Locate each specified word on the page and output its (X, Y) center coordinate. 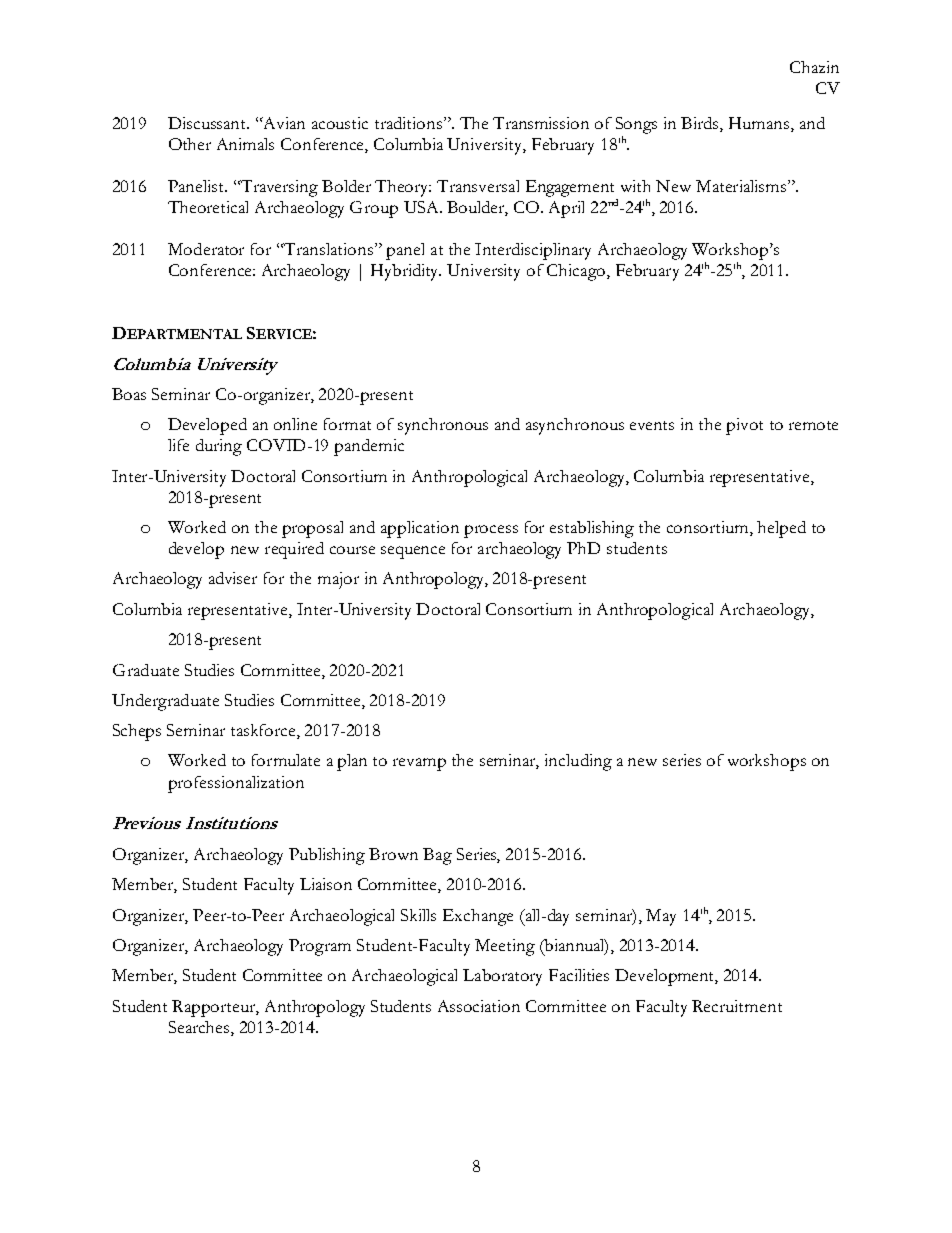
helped (781, 529)
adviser (233, 578)
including (578, 762)
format (347, 424)
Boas (129, 394)
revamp (419, 764)
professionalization (236, 784)
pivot (744, 426)
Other (190, 144)
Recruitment (737, 1006)
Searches (200, 1027)
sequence (413, 552)
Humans (760, 124)
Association (479, 1006)
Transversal (478, 186)
